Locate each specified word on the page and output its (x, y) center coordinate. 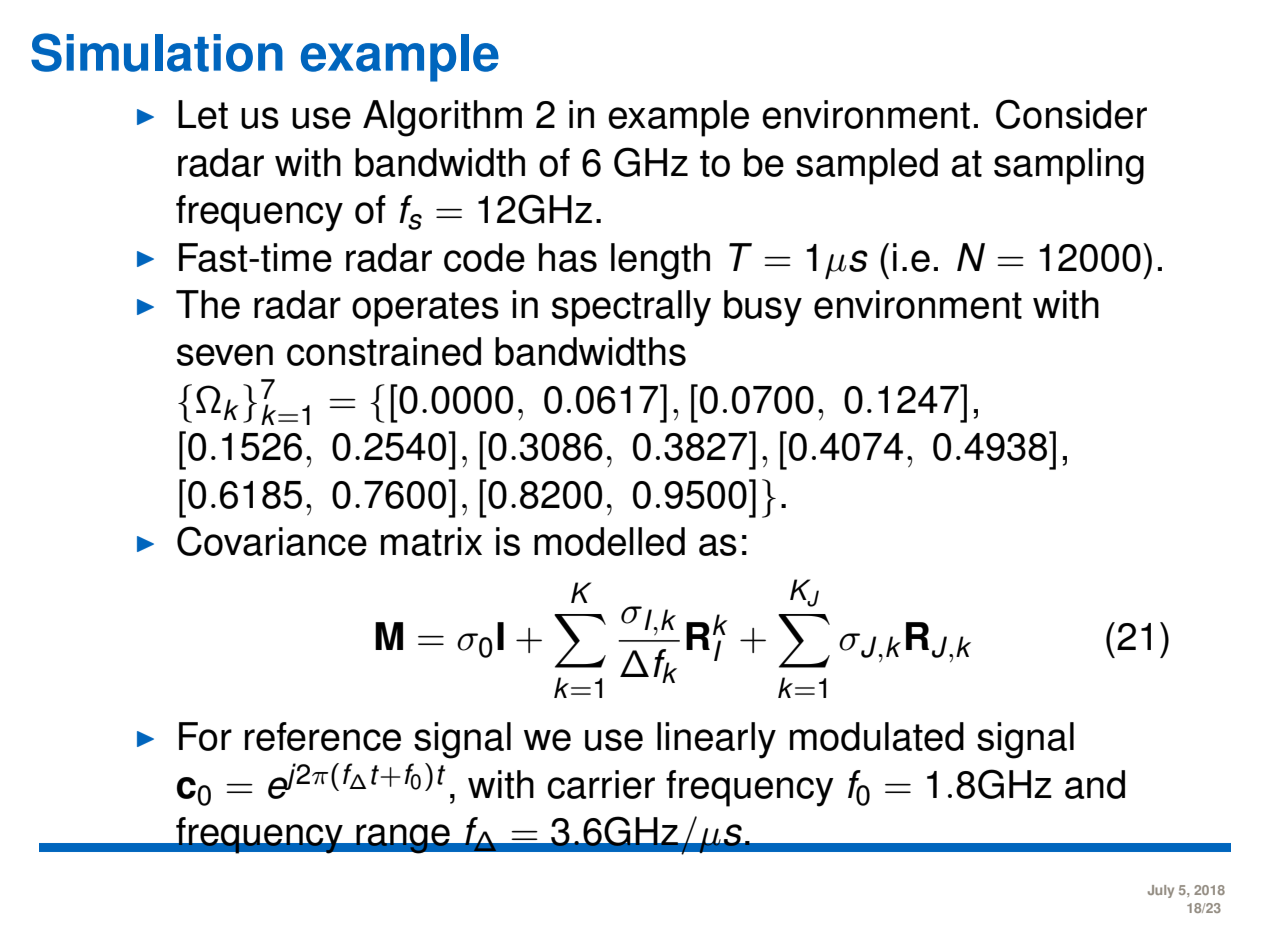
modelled (609, 541)
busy (763, 308)
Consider (1071, 114)
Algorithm (442, 118)
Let (203, 114)
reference (323, 736)
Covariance (272, 541)
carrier (601, 784)
